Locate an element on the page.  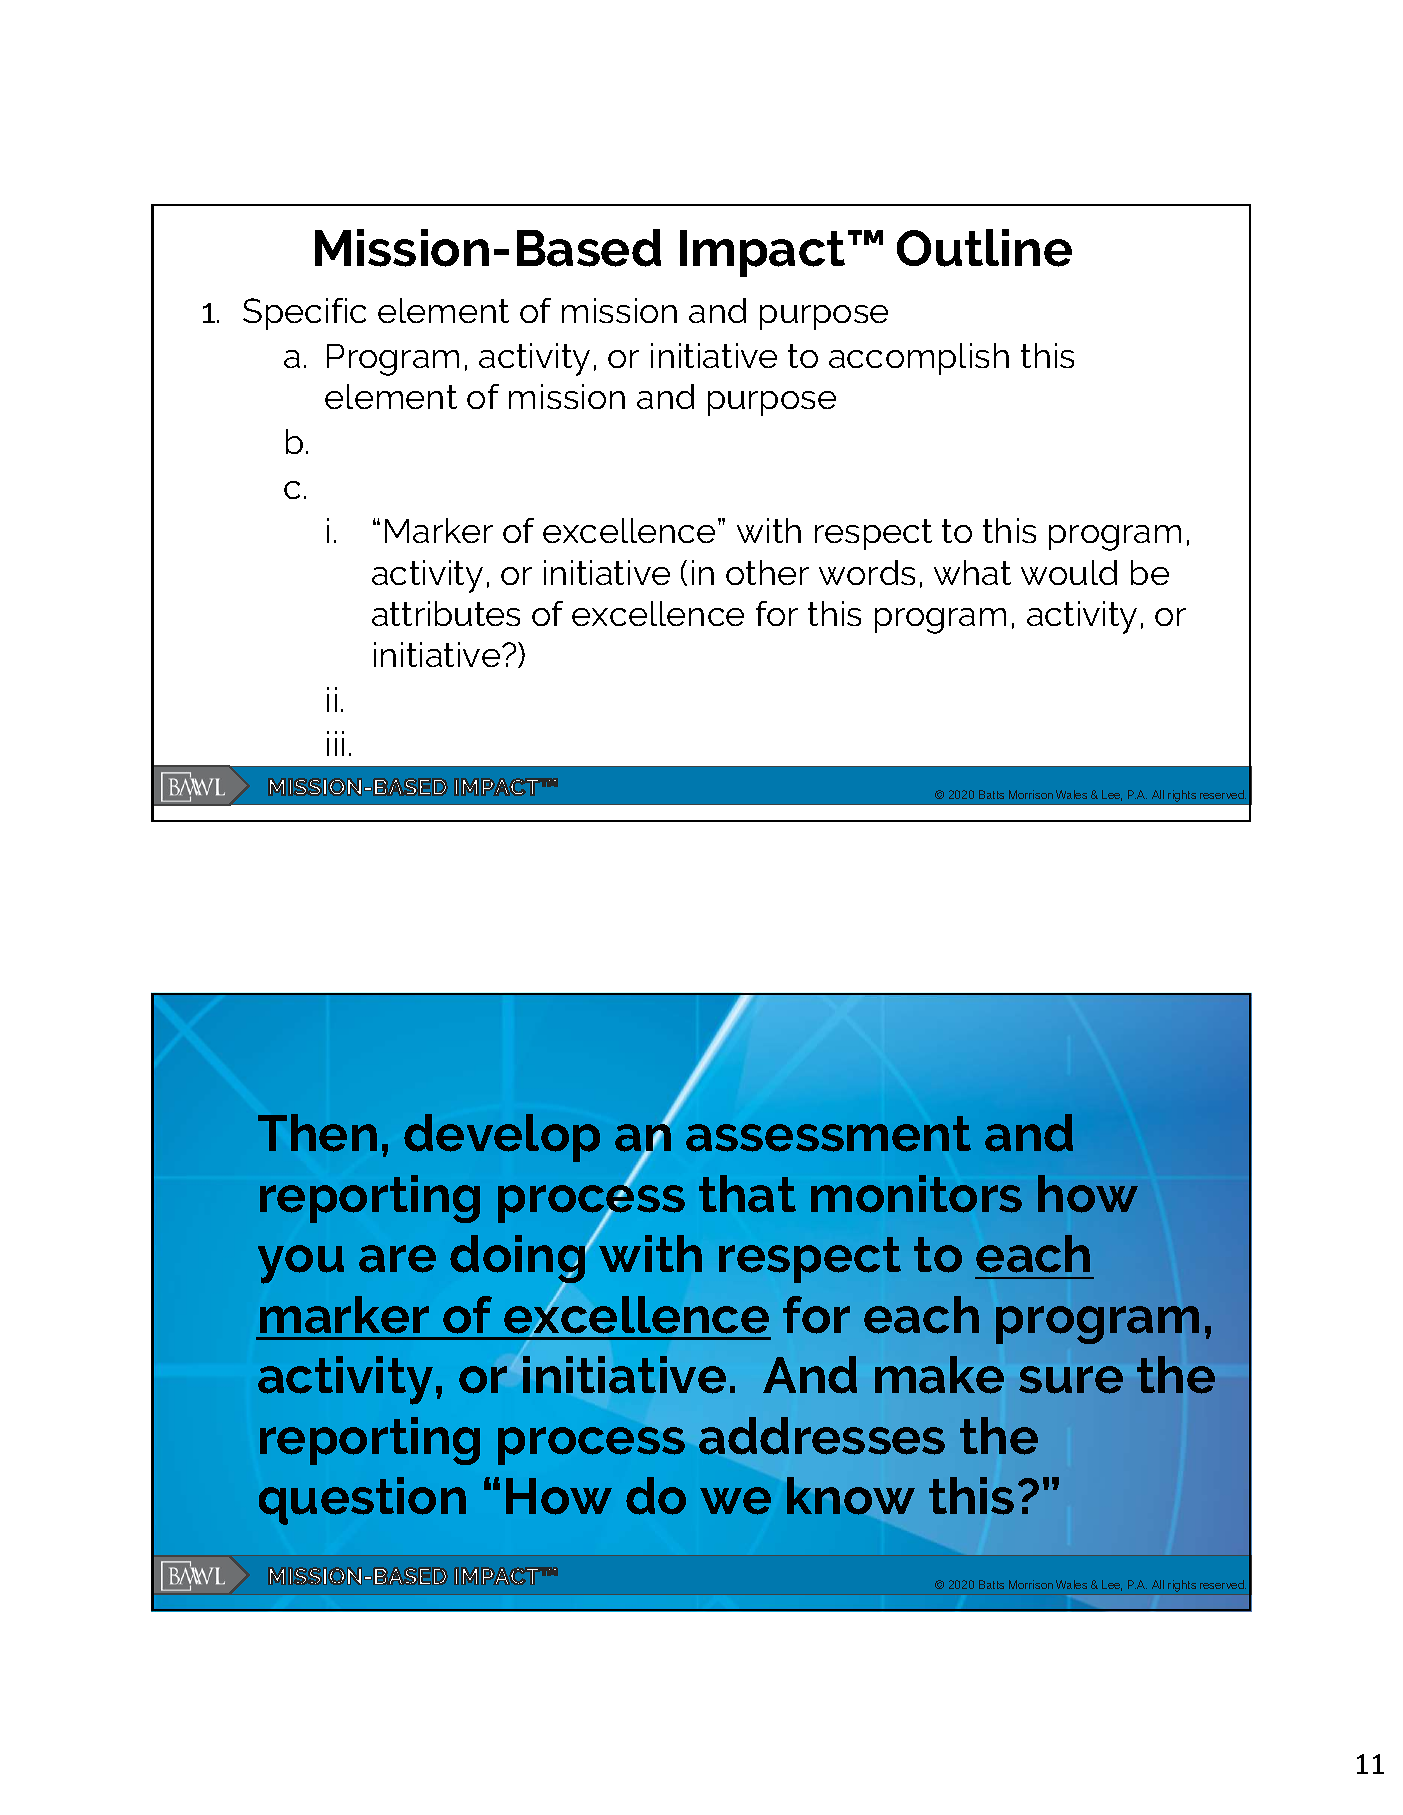
make is located at coordinates (939, 1375).
